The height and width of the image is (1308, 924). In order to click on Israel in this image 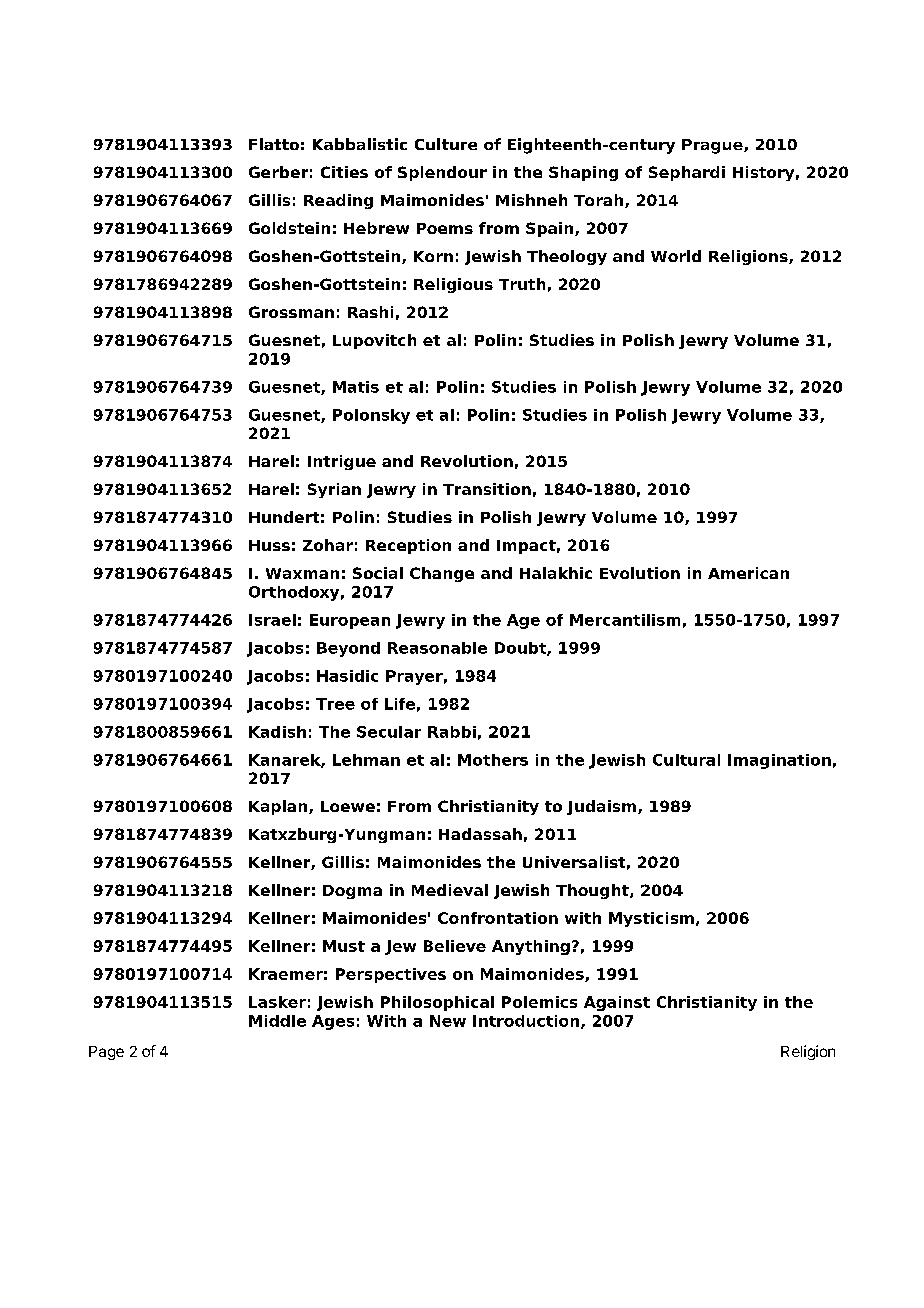, I will do `click(272, 620)`.
